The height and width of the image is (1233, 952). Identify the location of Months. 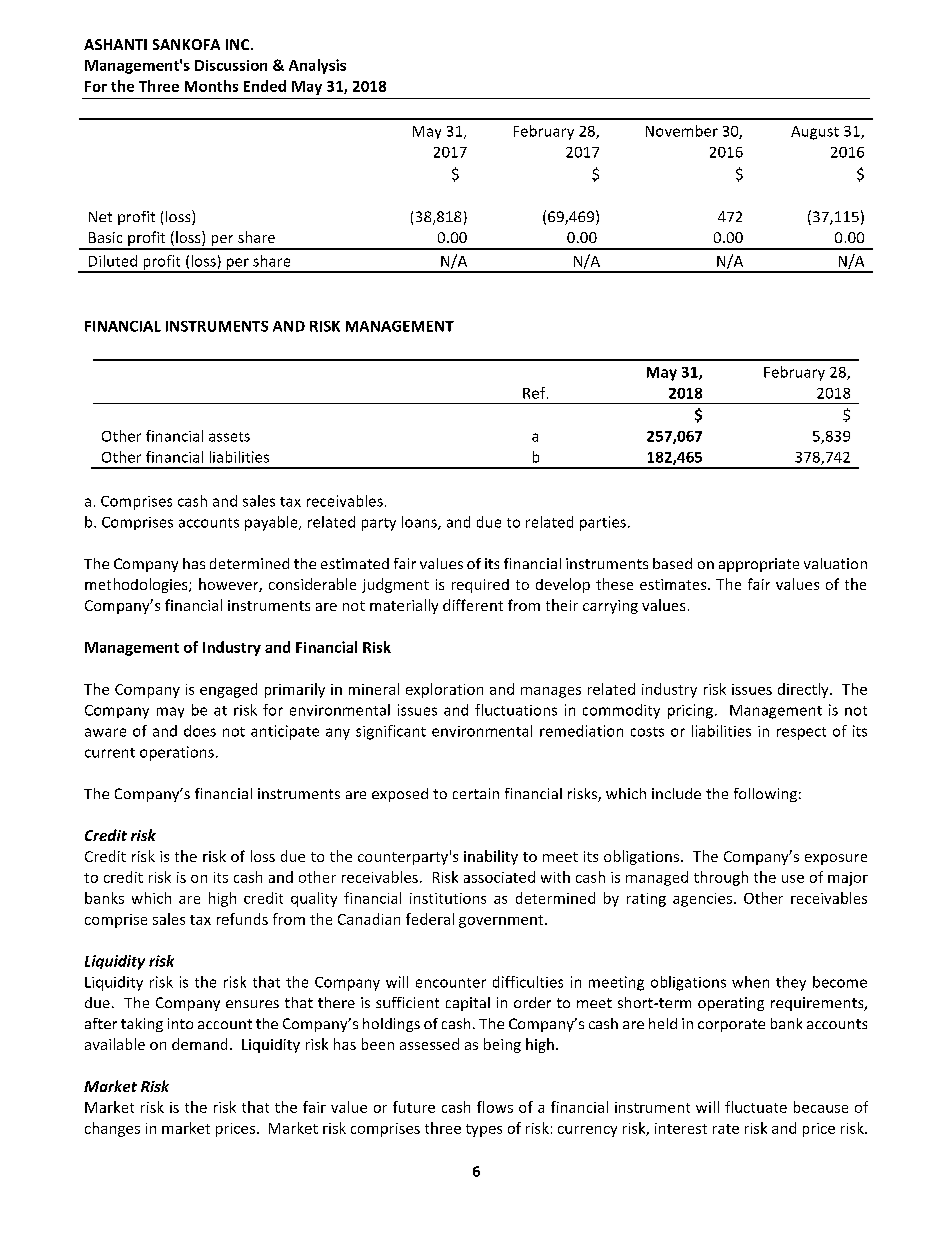
(211, 86).
